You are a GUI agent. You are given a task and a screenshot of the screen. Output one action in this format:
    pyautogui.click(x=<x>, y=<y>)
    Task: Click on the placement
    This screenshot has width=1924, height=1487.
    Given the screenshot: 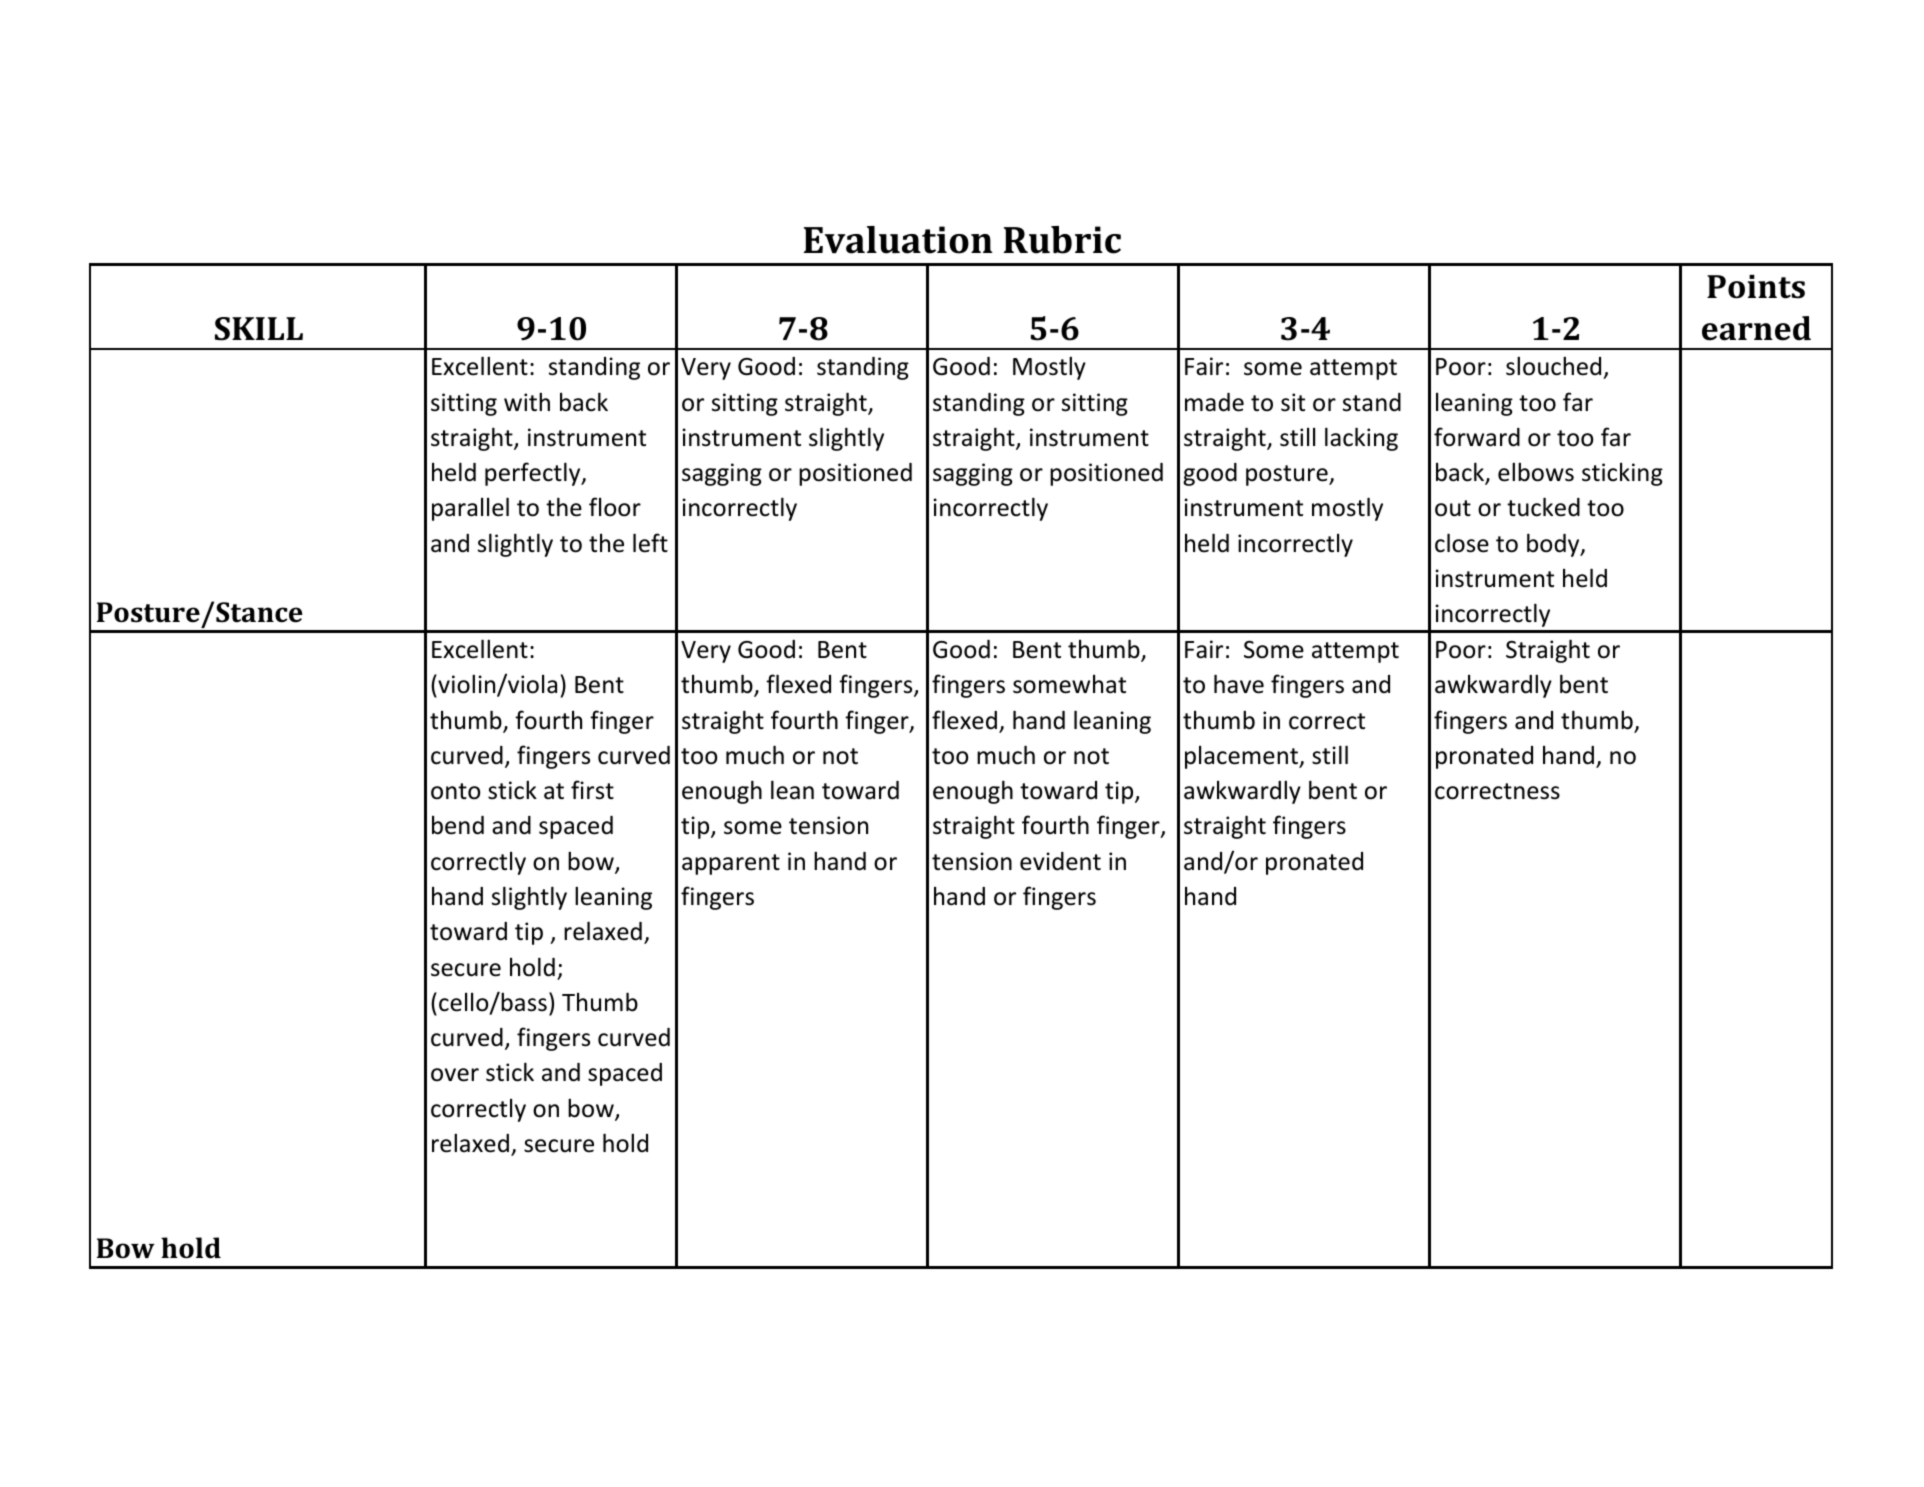 What is the action you would take?
    pyautogui.click(x=1243, y=757)
